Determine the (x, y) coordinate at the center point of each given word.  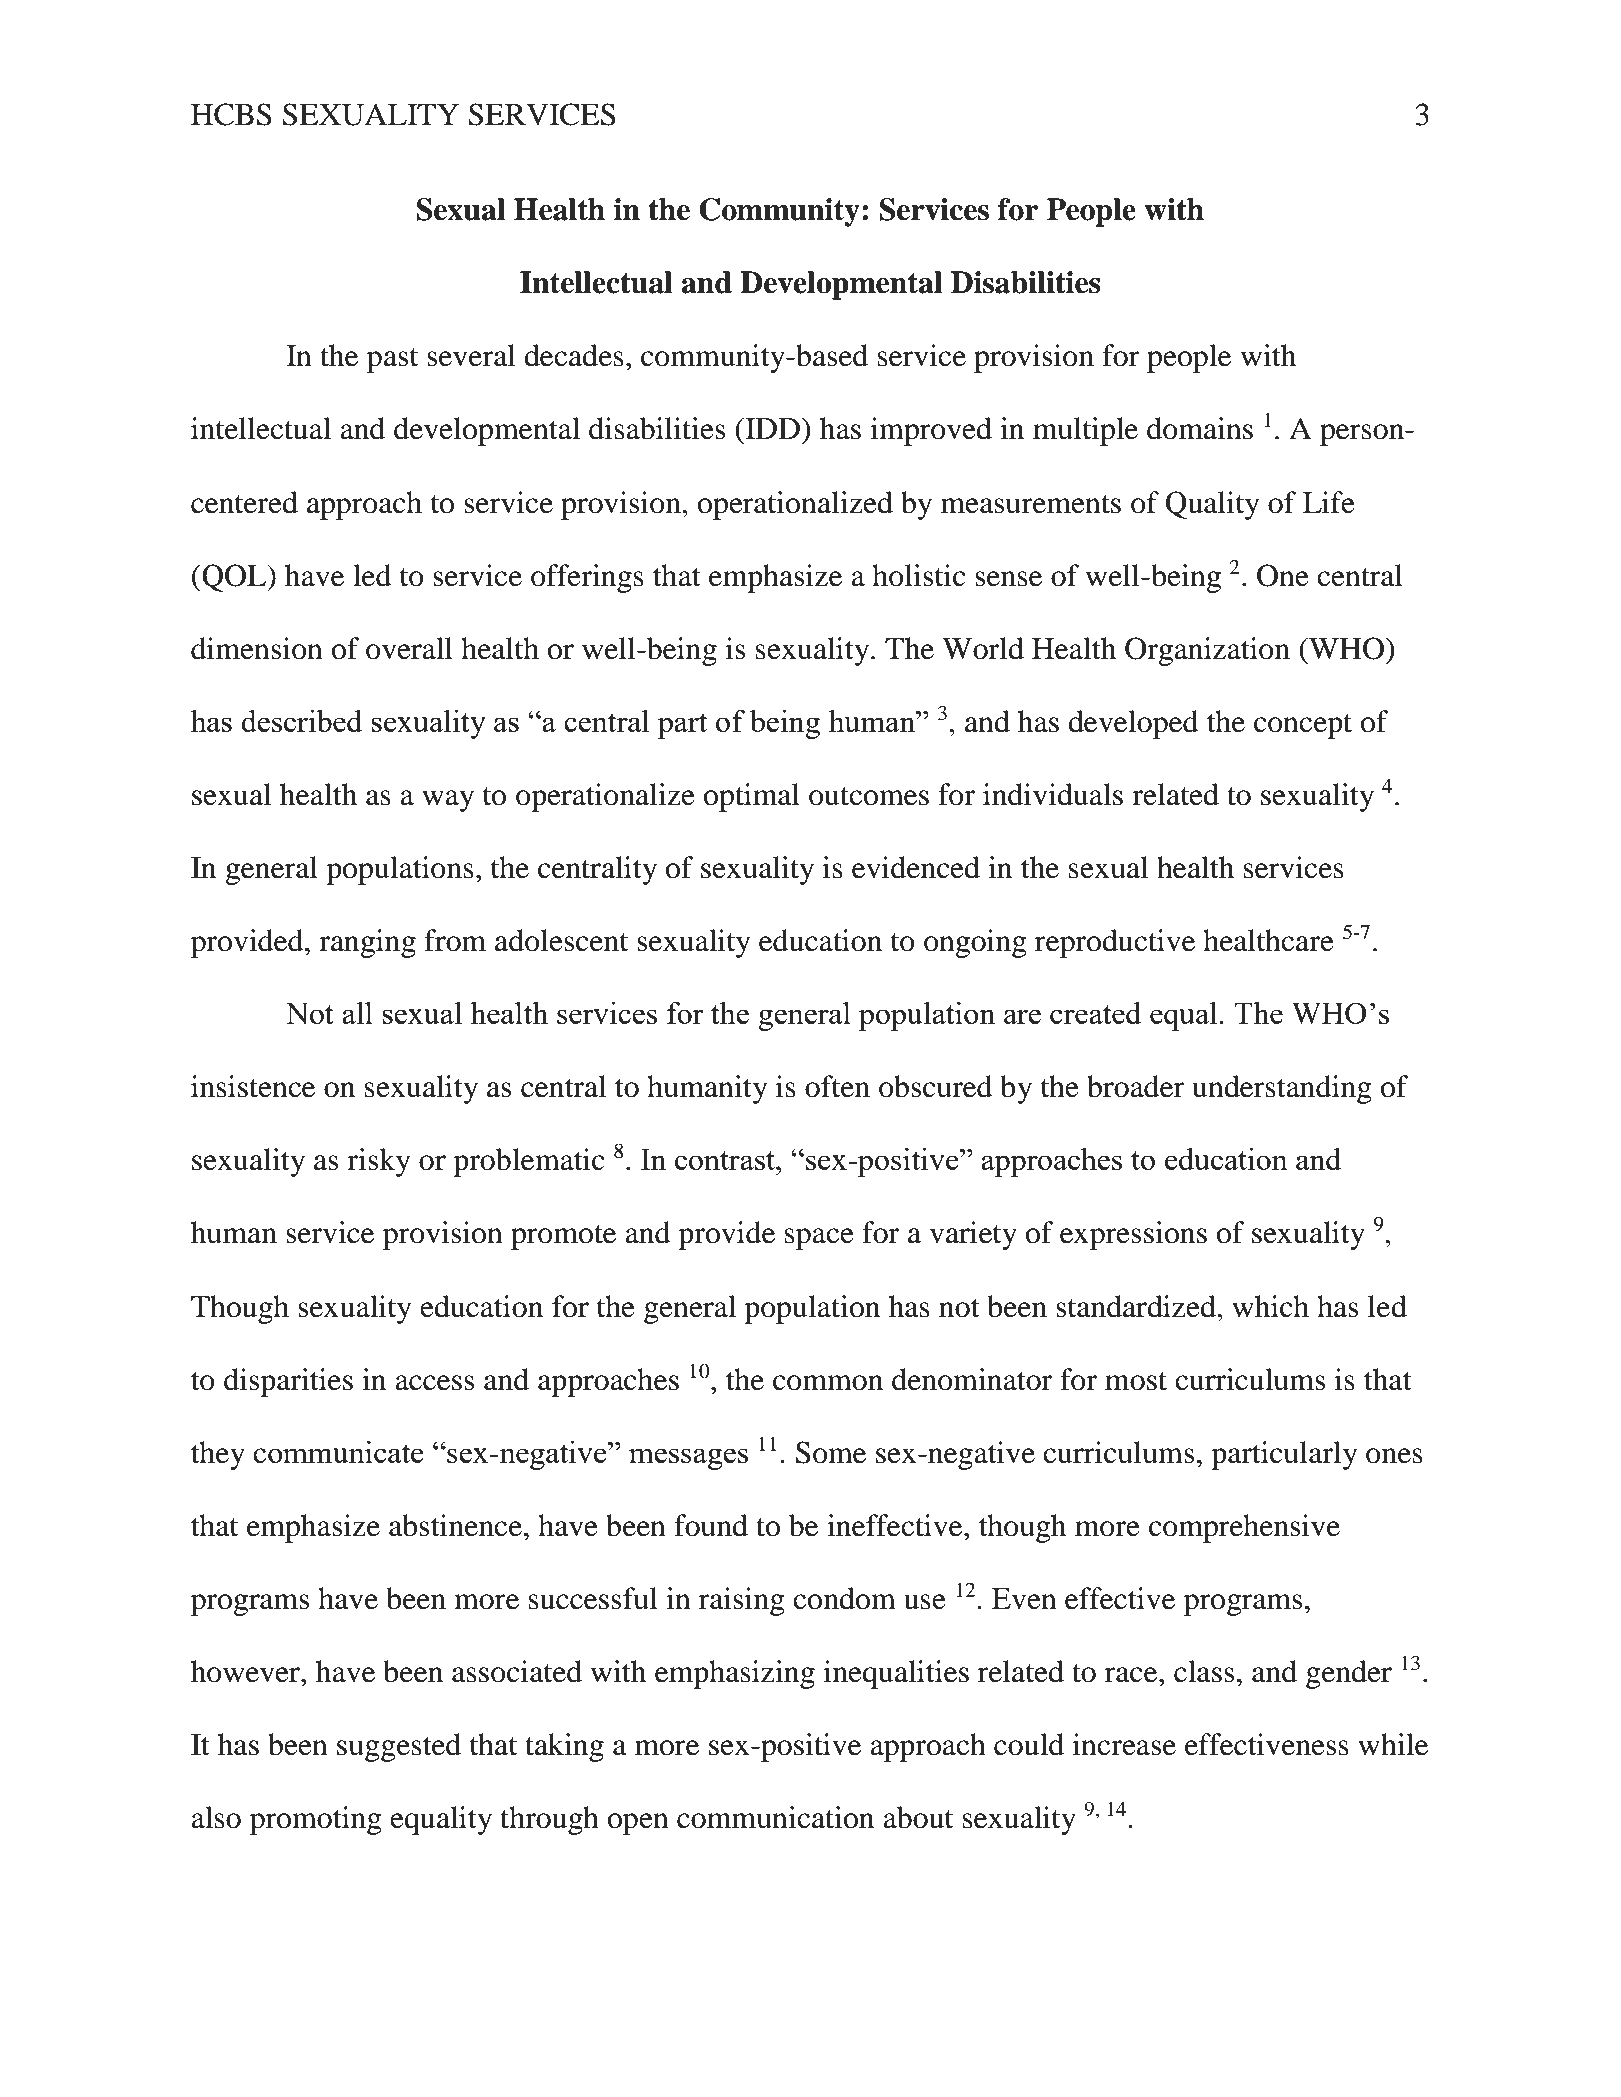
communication (775, 1817)
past (392, 360)
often (837, 1086)
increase (1124, 1744)
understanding (1282, 1089)
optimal (752, 797)
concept (1303, 726)
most (1136, 1381)
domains (1200, 428)
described (301, 720)
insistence (253, 1086)
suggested (399, 1747)
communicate (338, 1452)
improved (931, 431)
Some (831, 1452)
